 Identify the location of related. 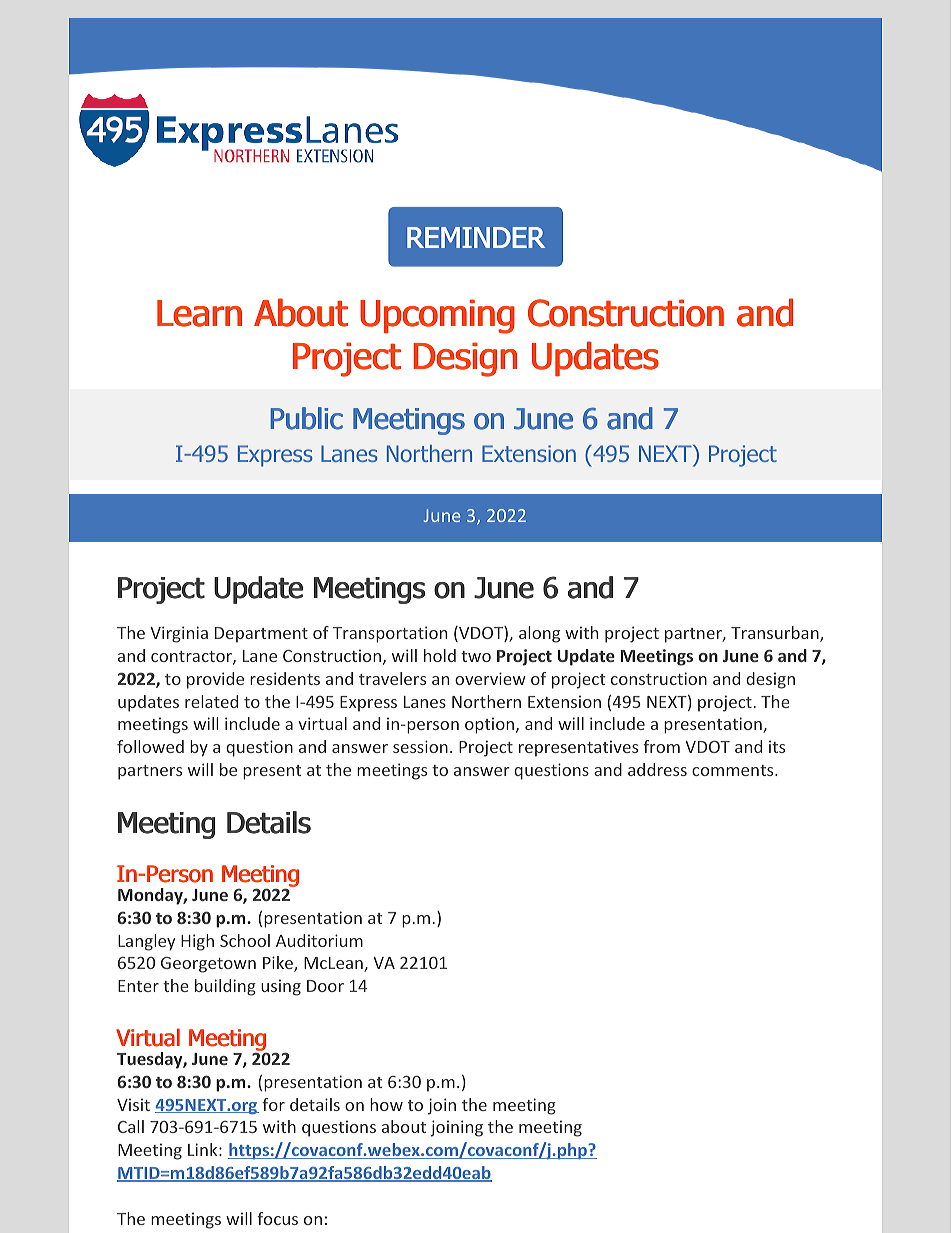
(211, 701).
